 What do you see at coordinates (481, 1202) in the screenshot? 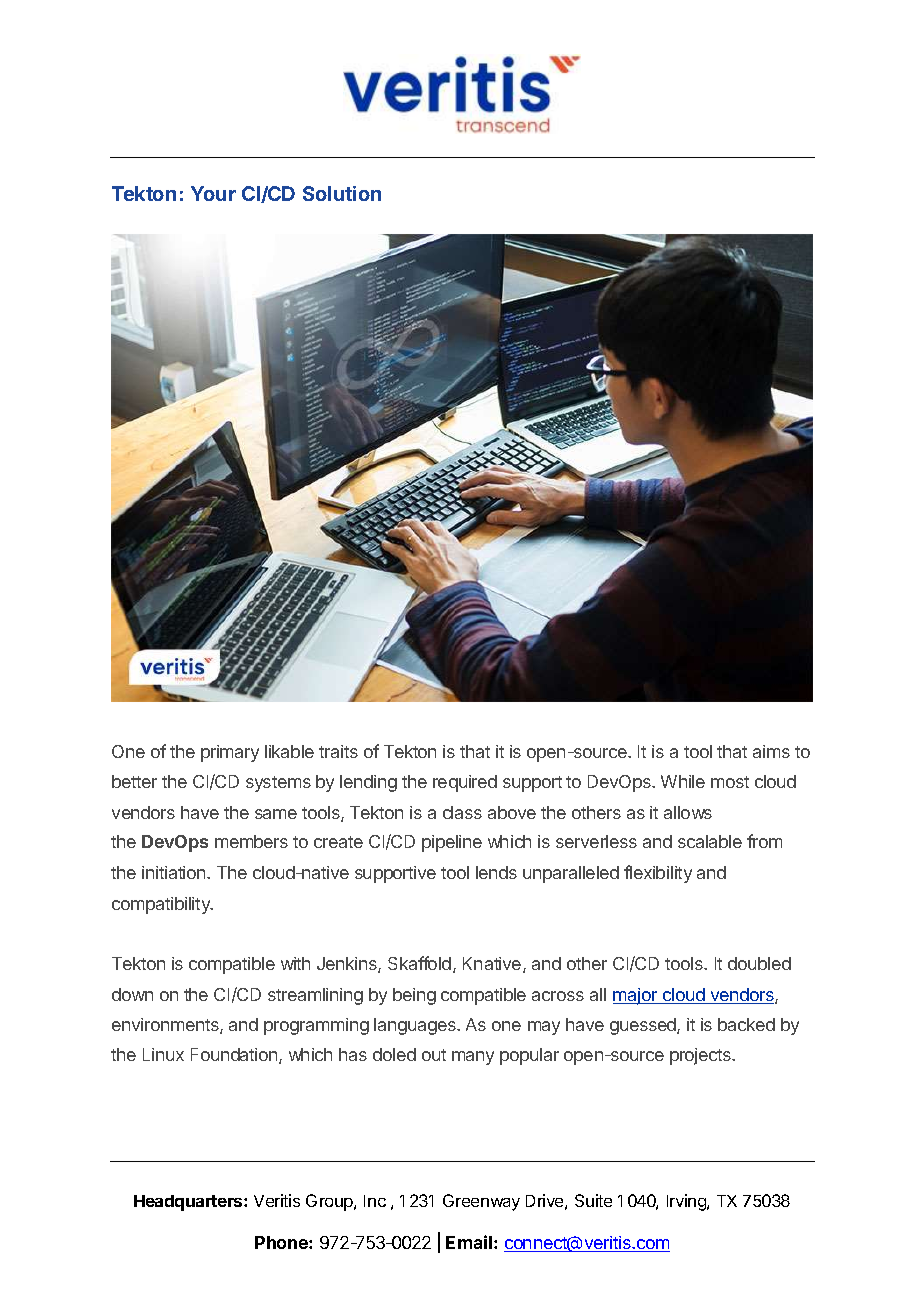
I see `Greenway` at bounding box center [481, 1202].
